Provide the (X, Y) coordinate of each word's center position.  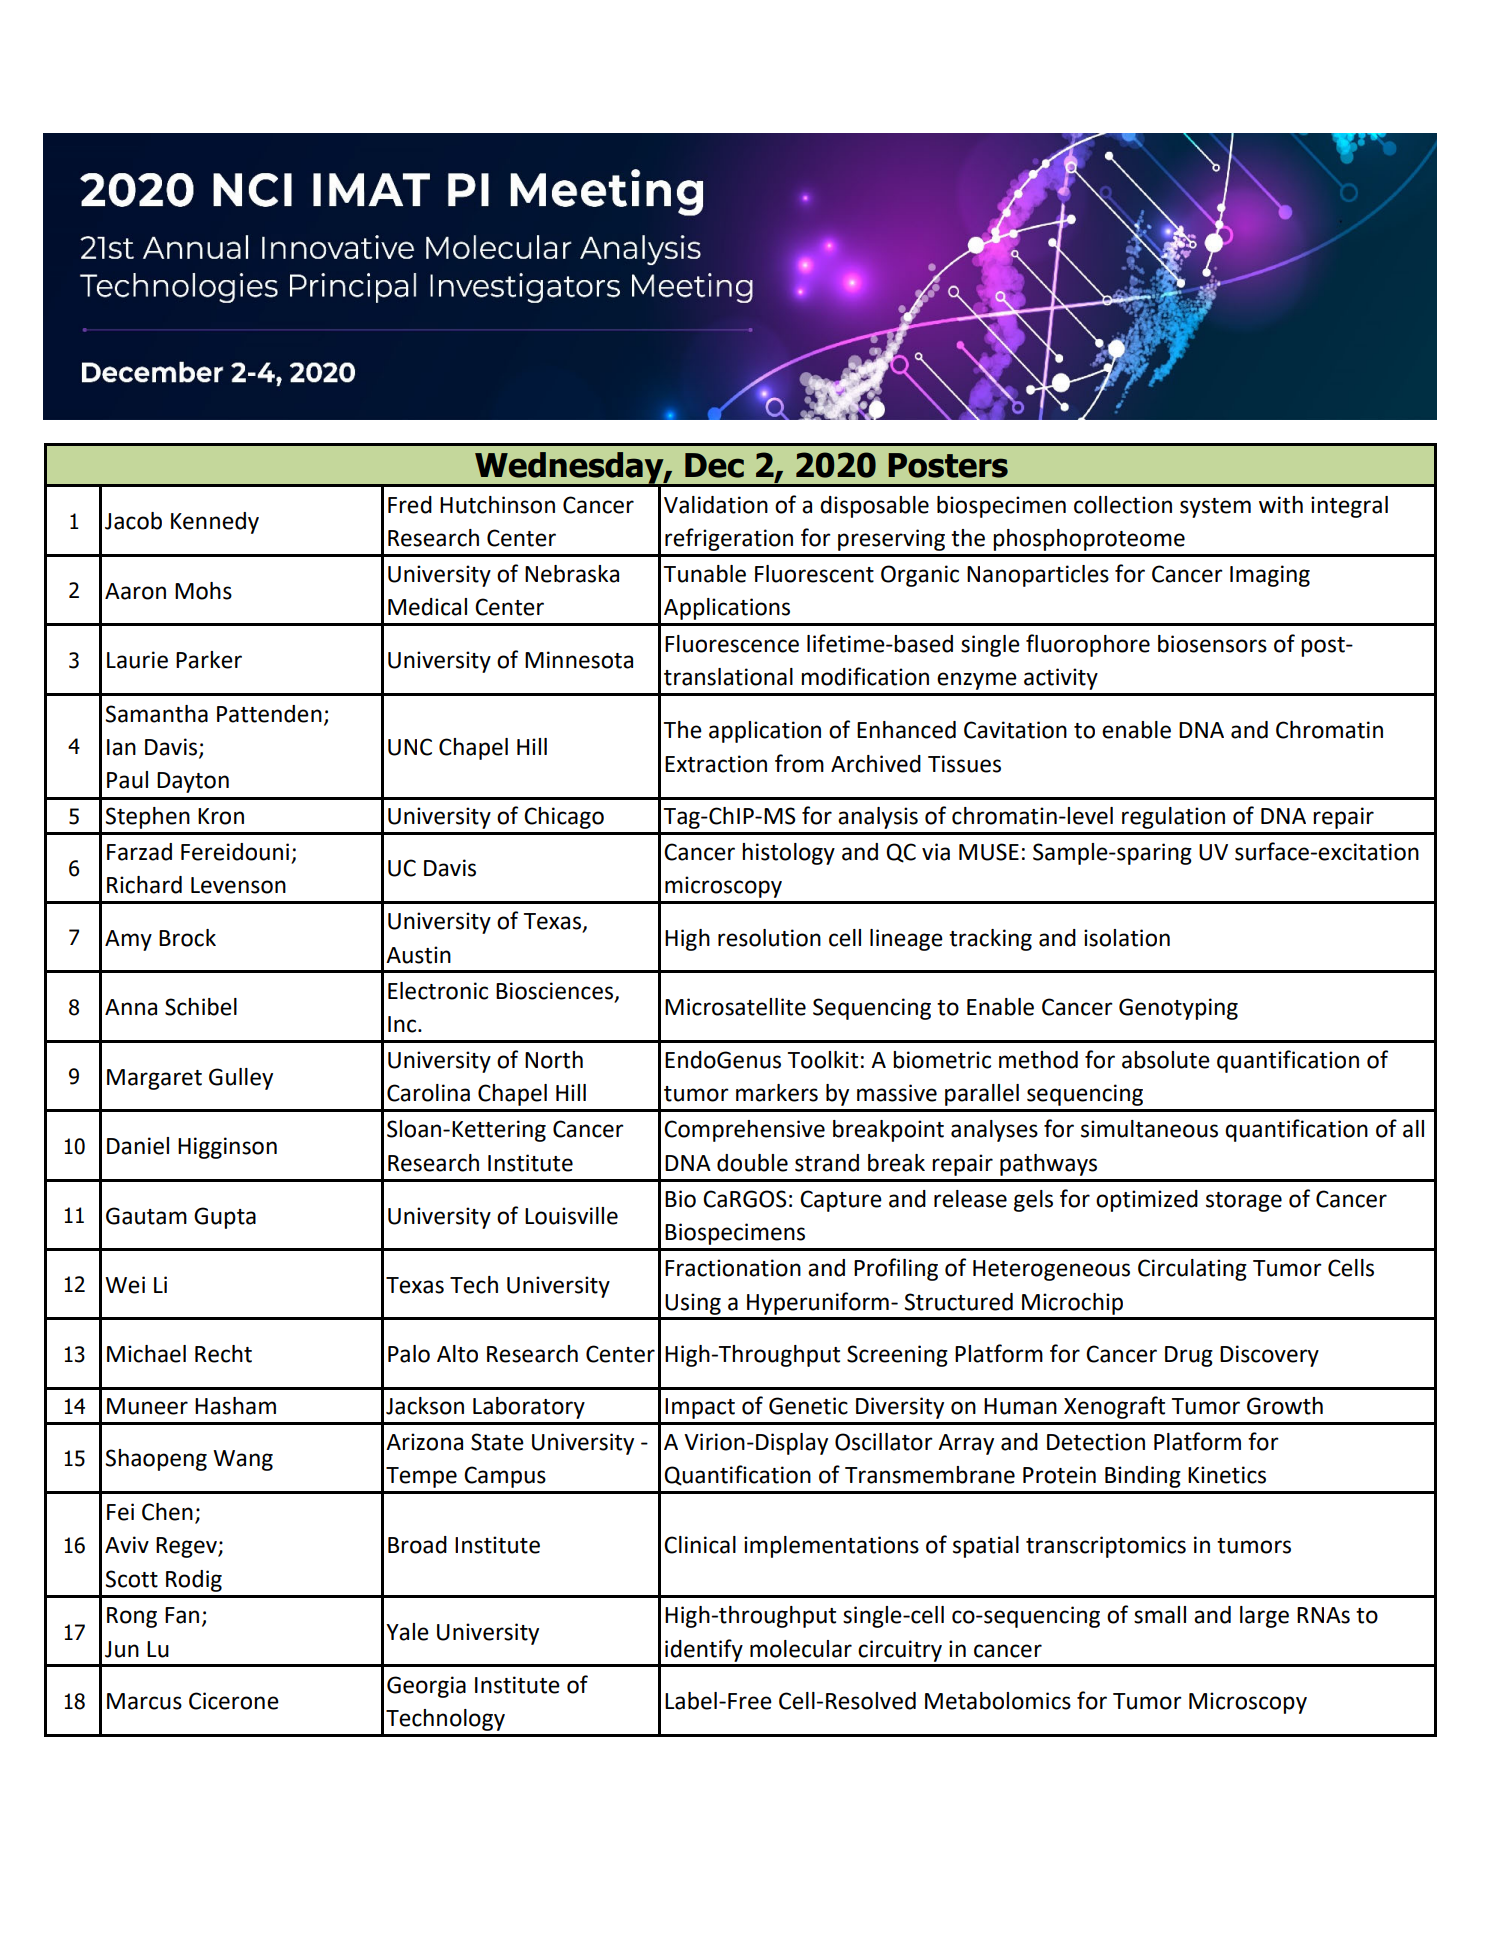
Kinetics (1227, 1475)
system (1215, 508)
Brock (187, 938)
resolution (769, 938)
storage (1244, 1202)
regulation (1173, 818)
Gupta (225, 1218)
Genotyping (1178, 1009)
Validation (716, 505)
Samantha (157, 714)
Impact (700, 1408)
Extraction (716, 764)
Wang (243, 1460)
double (752, 1163)
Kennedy (215, 523)
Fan (182, 1615)
